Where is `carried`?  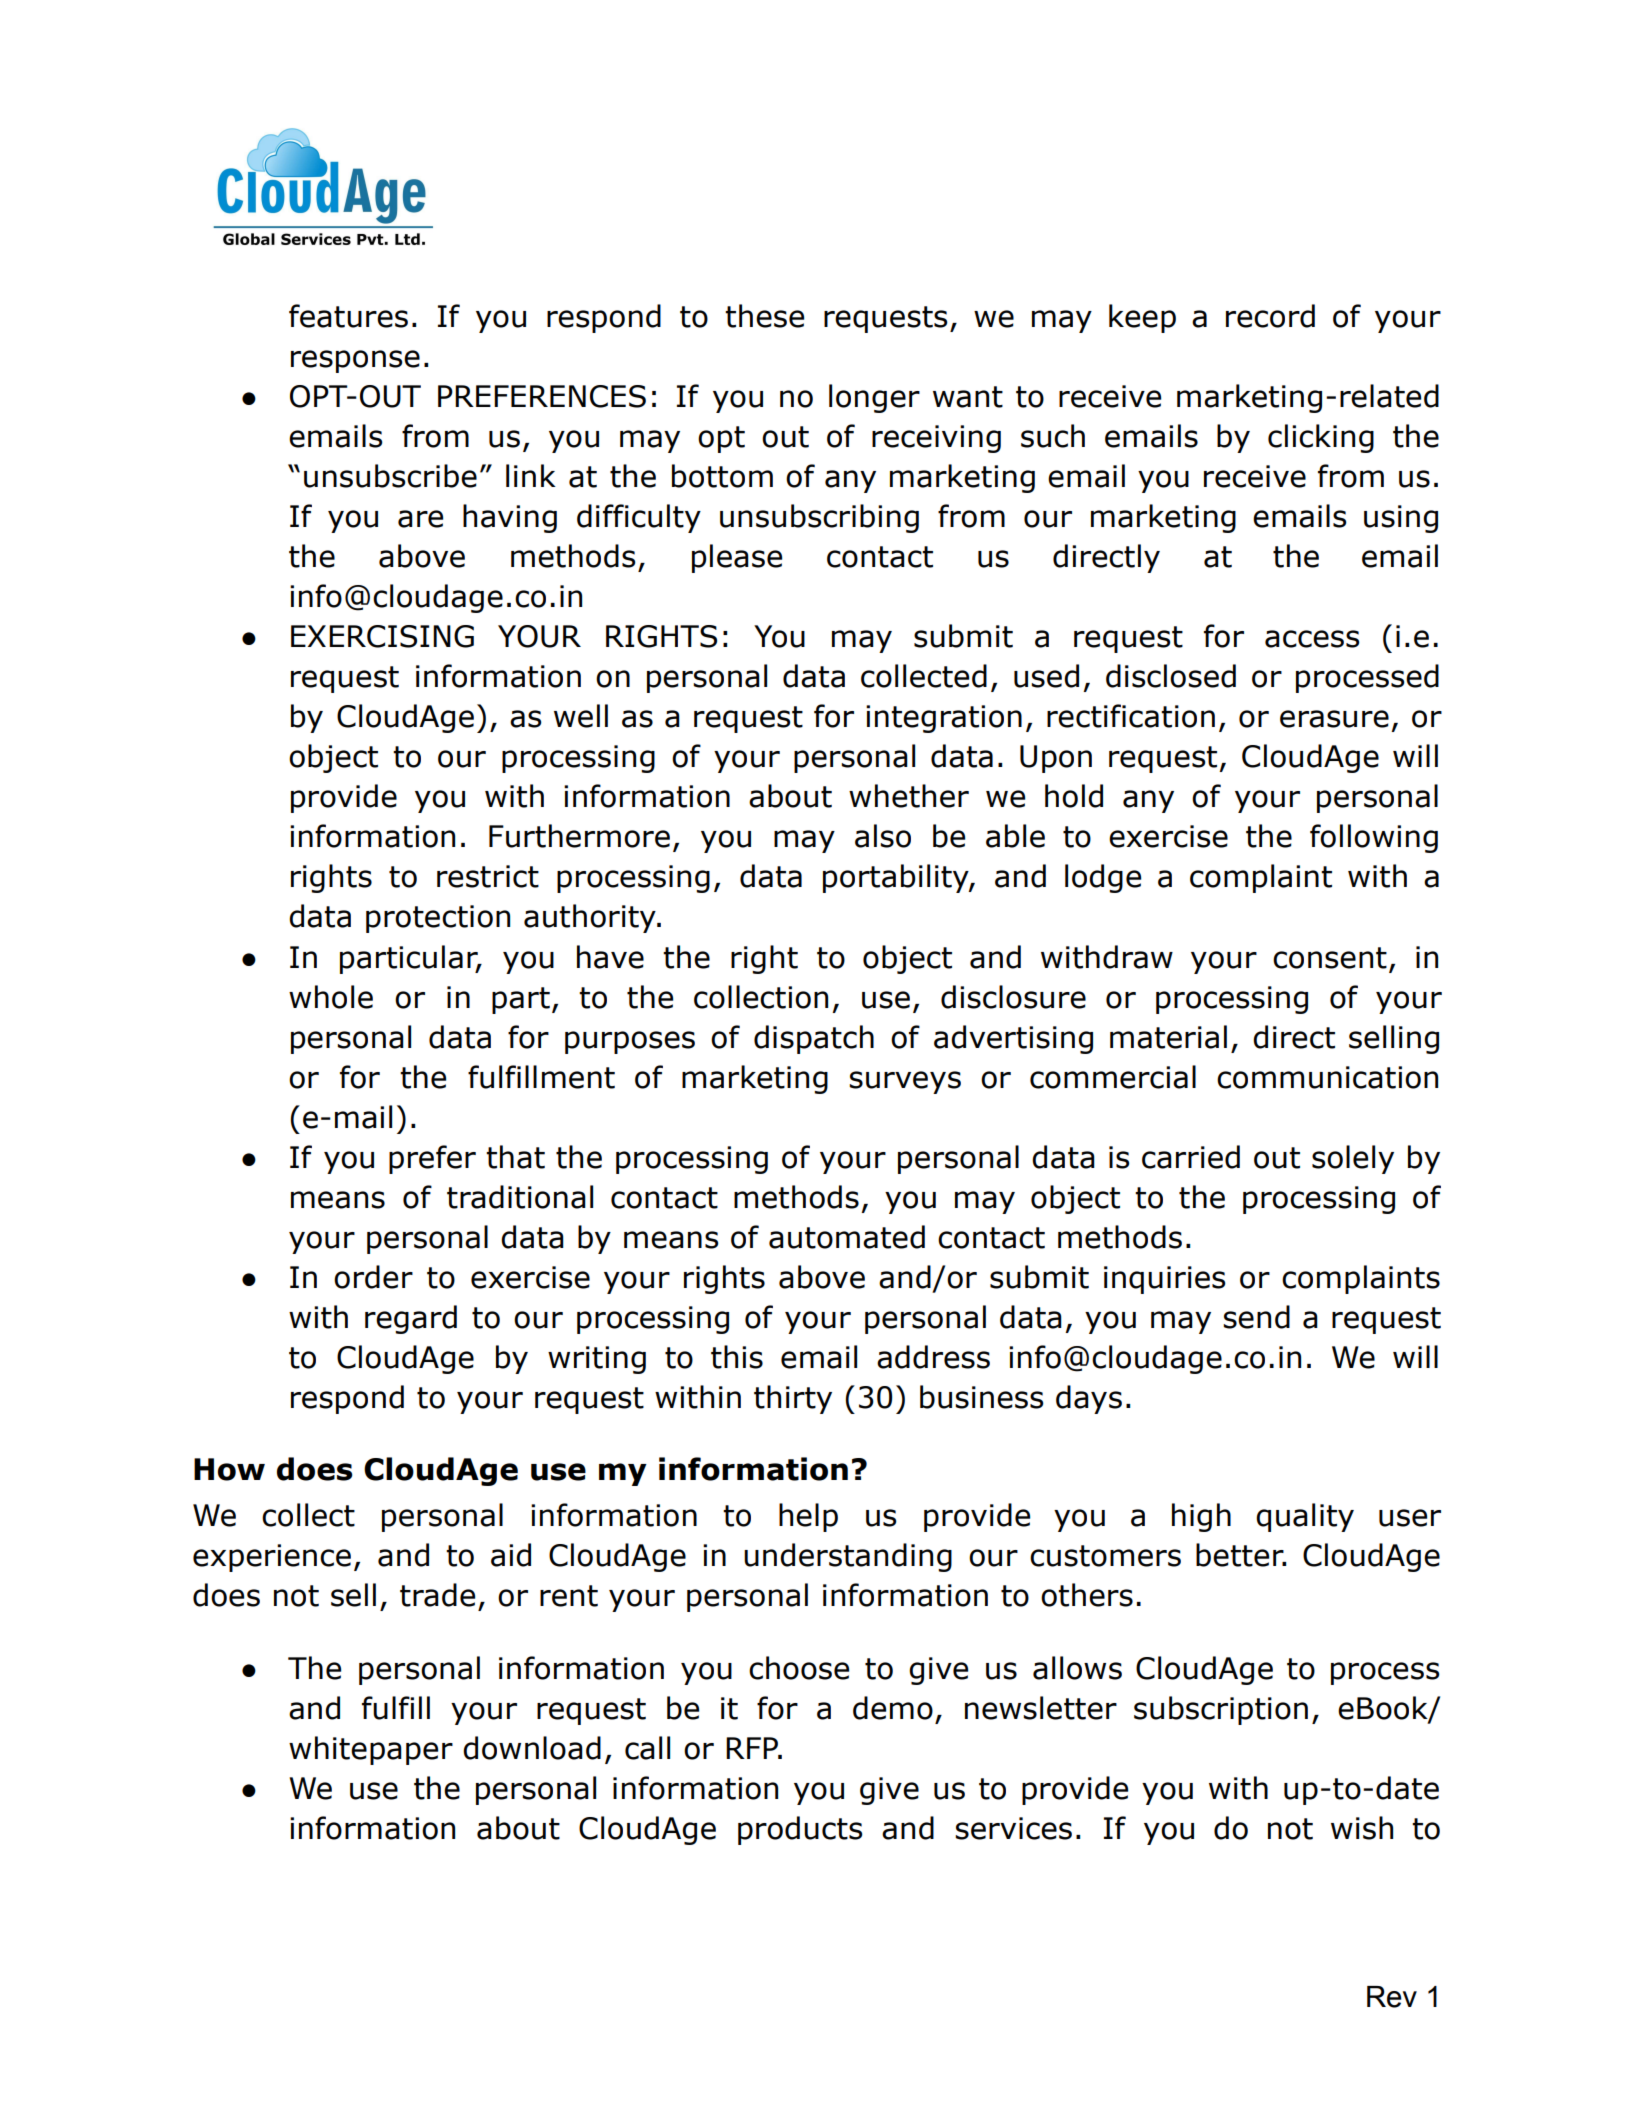 carried is located at coordinates (1191, 1157).
